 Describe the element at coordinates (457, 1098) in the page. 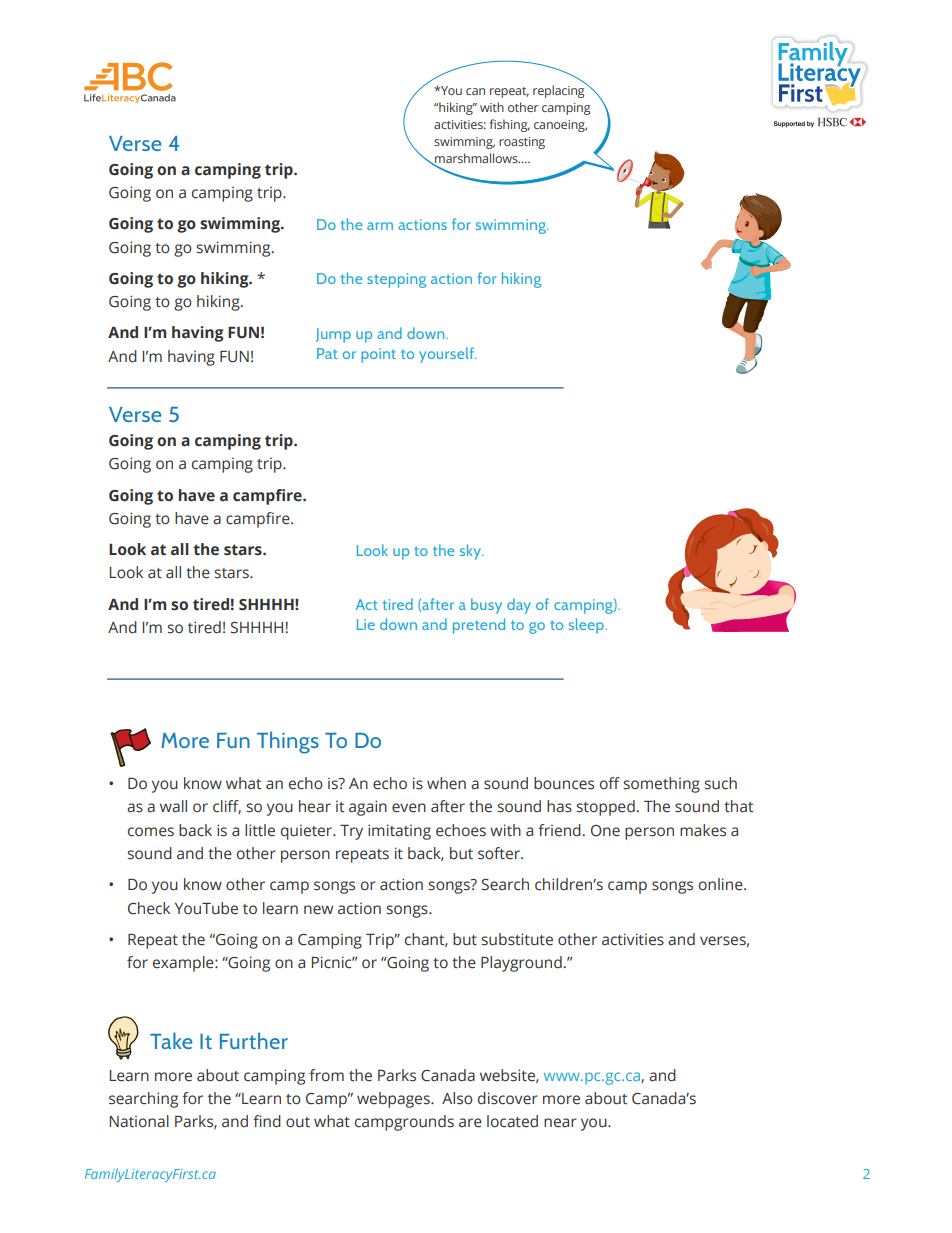

I see `Also` at that location.
